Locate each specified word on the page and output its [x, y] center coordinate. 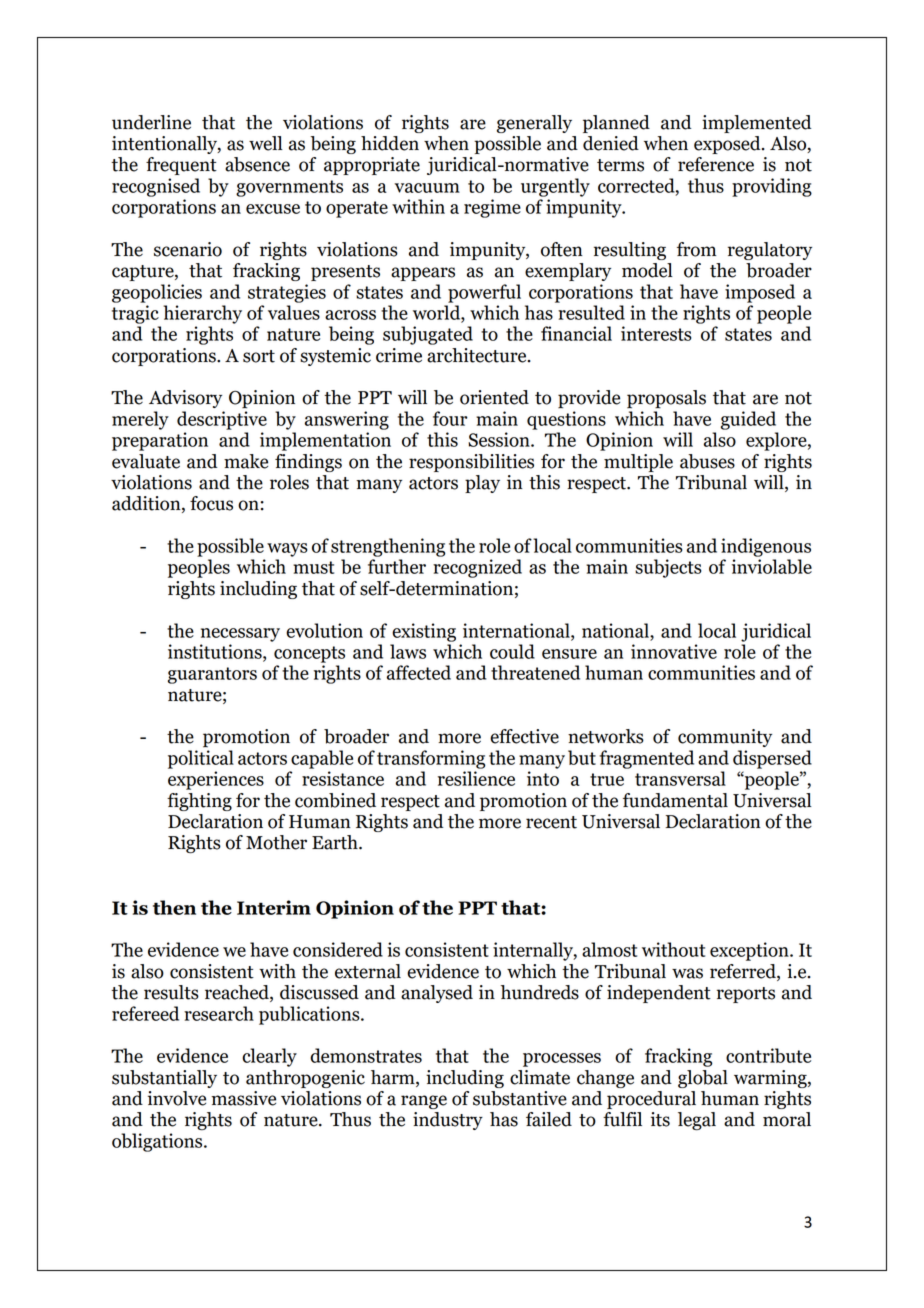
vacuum [427, 188]
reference [716, 164]
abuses [707, 461]
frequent [181, 166]
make [246, 461]
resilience [476, 778]
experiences [216, 780]
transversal [680, 778]
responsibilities [471, 463]
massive [243, 1098]
